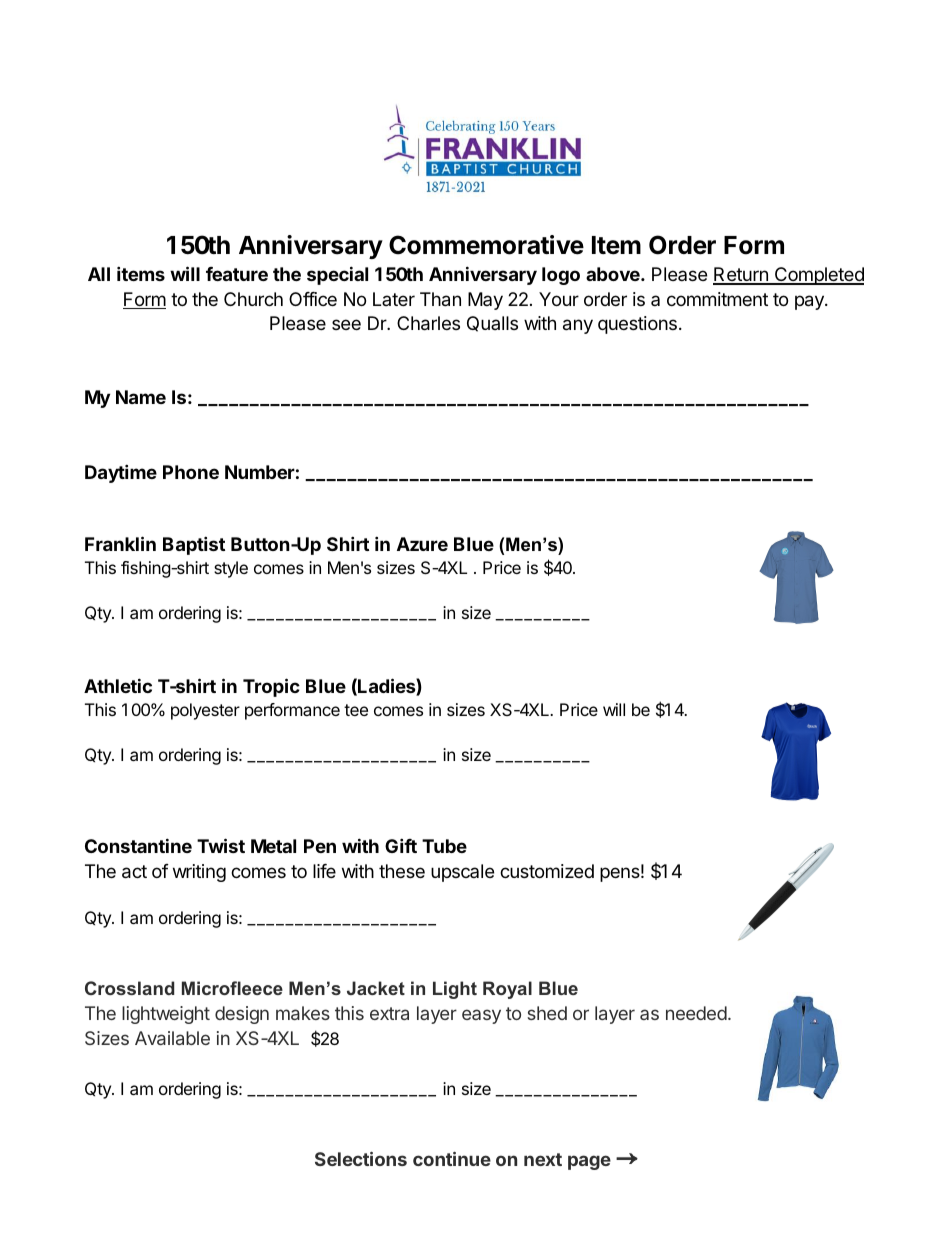 The width and height of the document is (952, 1233). Describe the element at coordinates (172, 1038) in the document. I see `Available` at that location.
